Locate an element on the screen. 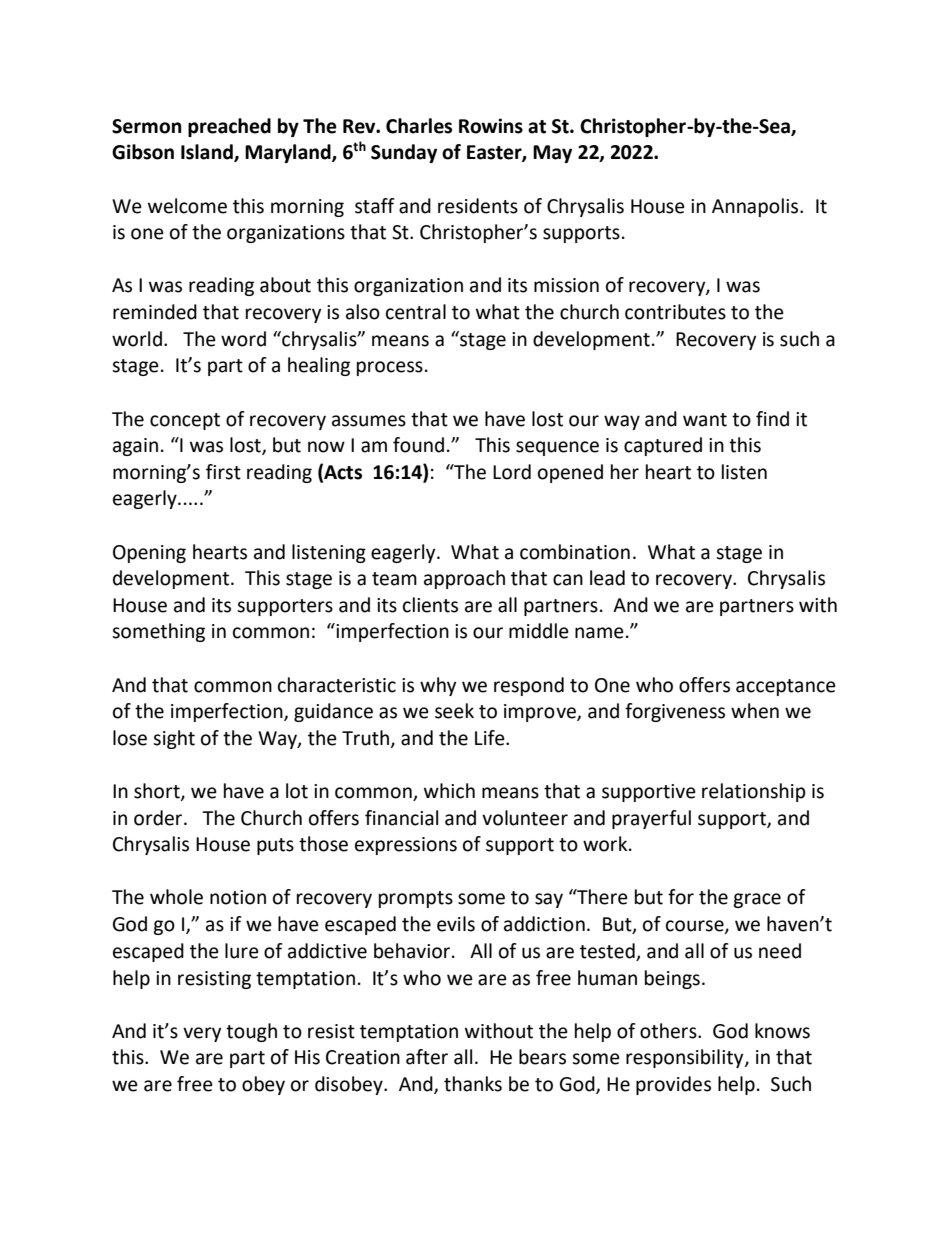  prayerful is located at coordinates (651, 819).
